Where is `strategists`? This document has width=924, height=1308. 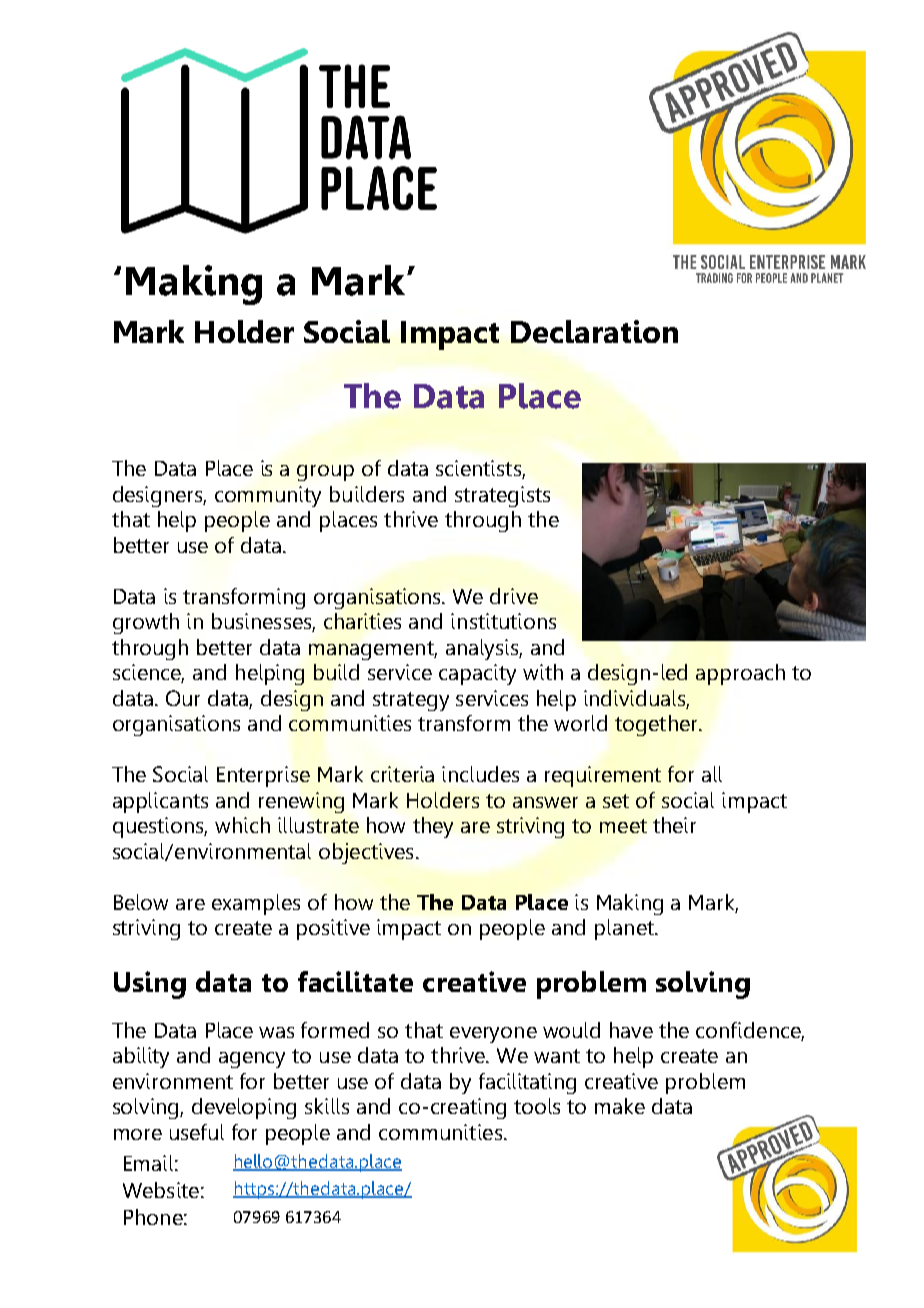
strategists is located at coordinates (502, 496).
